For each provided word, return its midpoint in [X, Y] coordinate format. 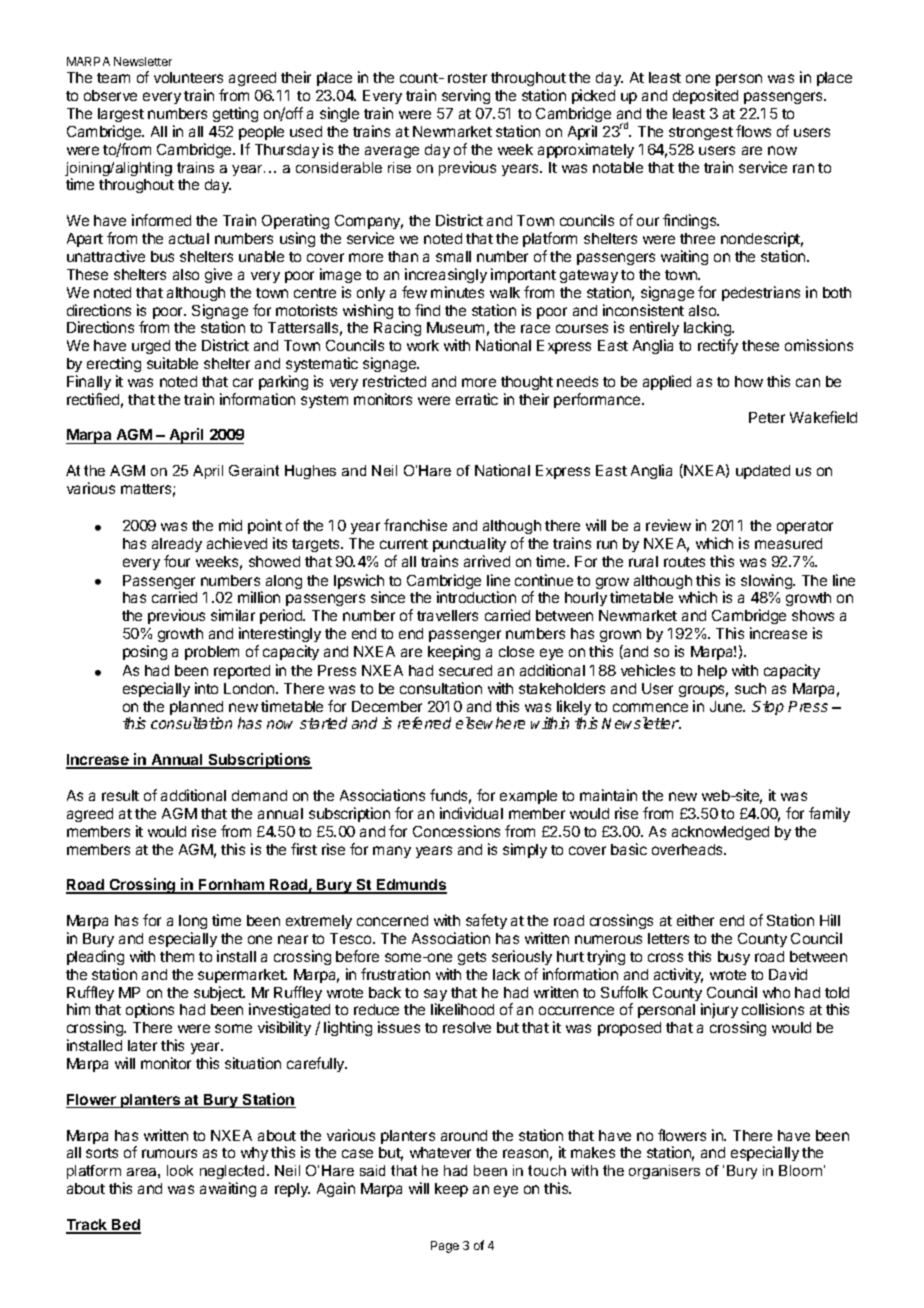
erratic [477, 399]
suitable [172, 363]
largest [121, 115]
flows [753, 131]
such [750, 688]
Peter [767, 417]
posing [145, 652]
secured [465, 670]
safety [486, 921]
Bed [125, 1226]
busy [734, 958]
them [177, 956]
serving [466, 96]
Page [445, 1247]
